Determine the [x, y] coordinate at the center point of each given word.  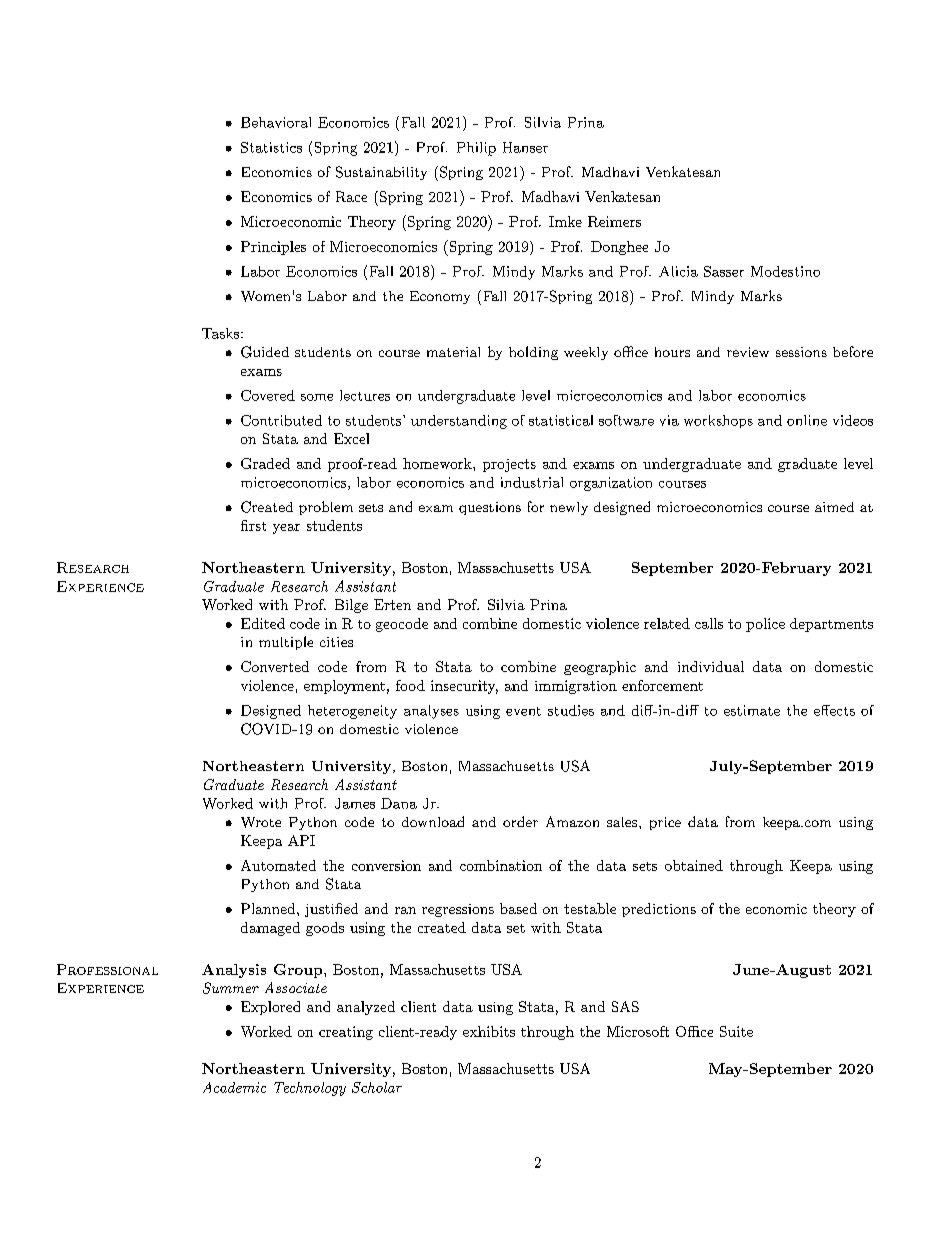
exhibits [489, 1031]
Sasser [724, 271]
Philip [476, 149]
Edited [263, 623]
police [765, 625]
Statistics [271, 147]
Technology [310, 1089]
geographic [600, 668]
